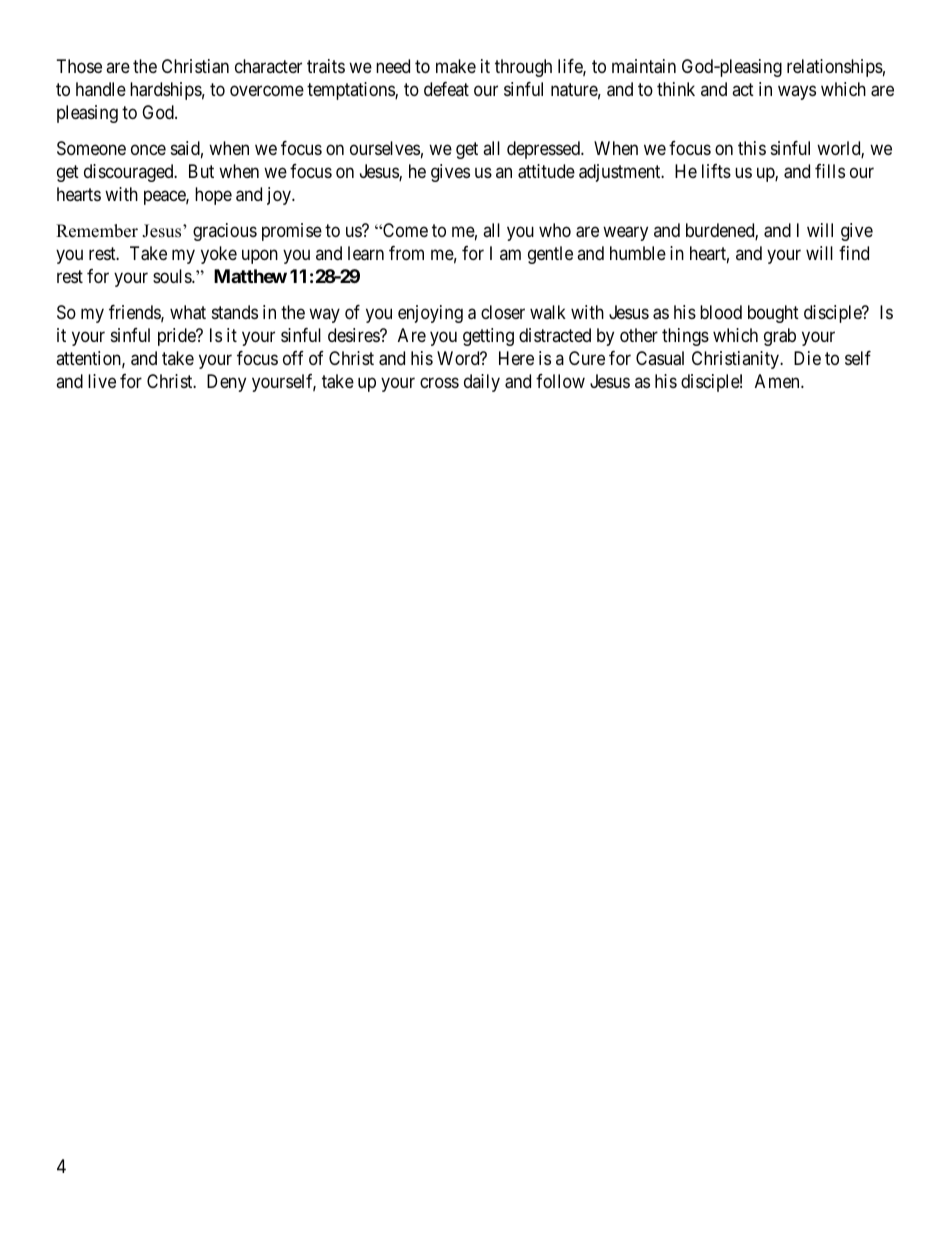 This screenshot has height=1233, width=952. Describe the element at coordinates (625, 233) in the screenshot. I see `weary` at that location.
